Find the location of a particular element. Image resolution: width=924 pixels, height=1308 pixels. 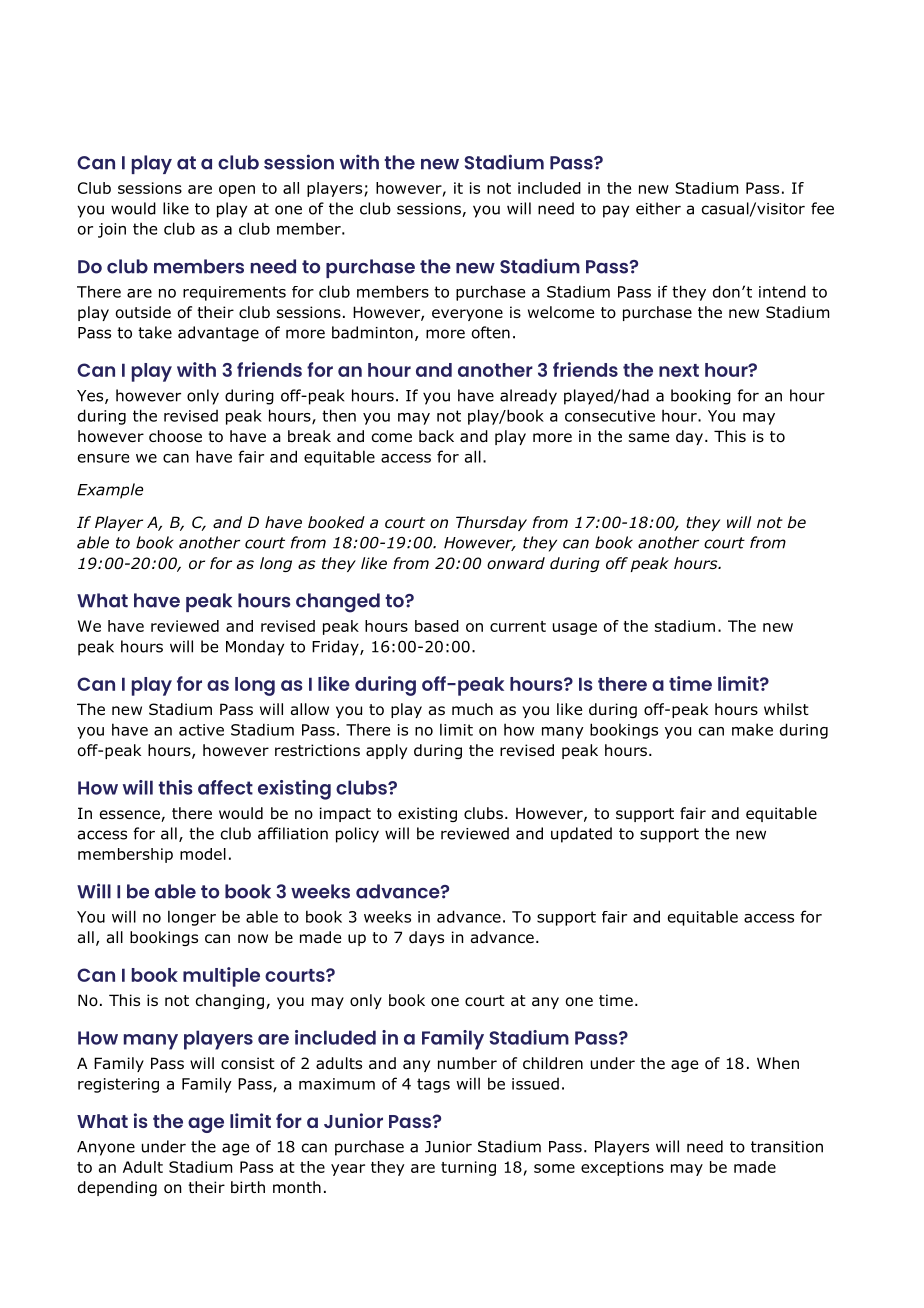

birth is located at coordinates (248, 1187).
